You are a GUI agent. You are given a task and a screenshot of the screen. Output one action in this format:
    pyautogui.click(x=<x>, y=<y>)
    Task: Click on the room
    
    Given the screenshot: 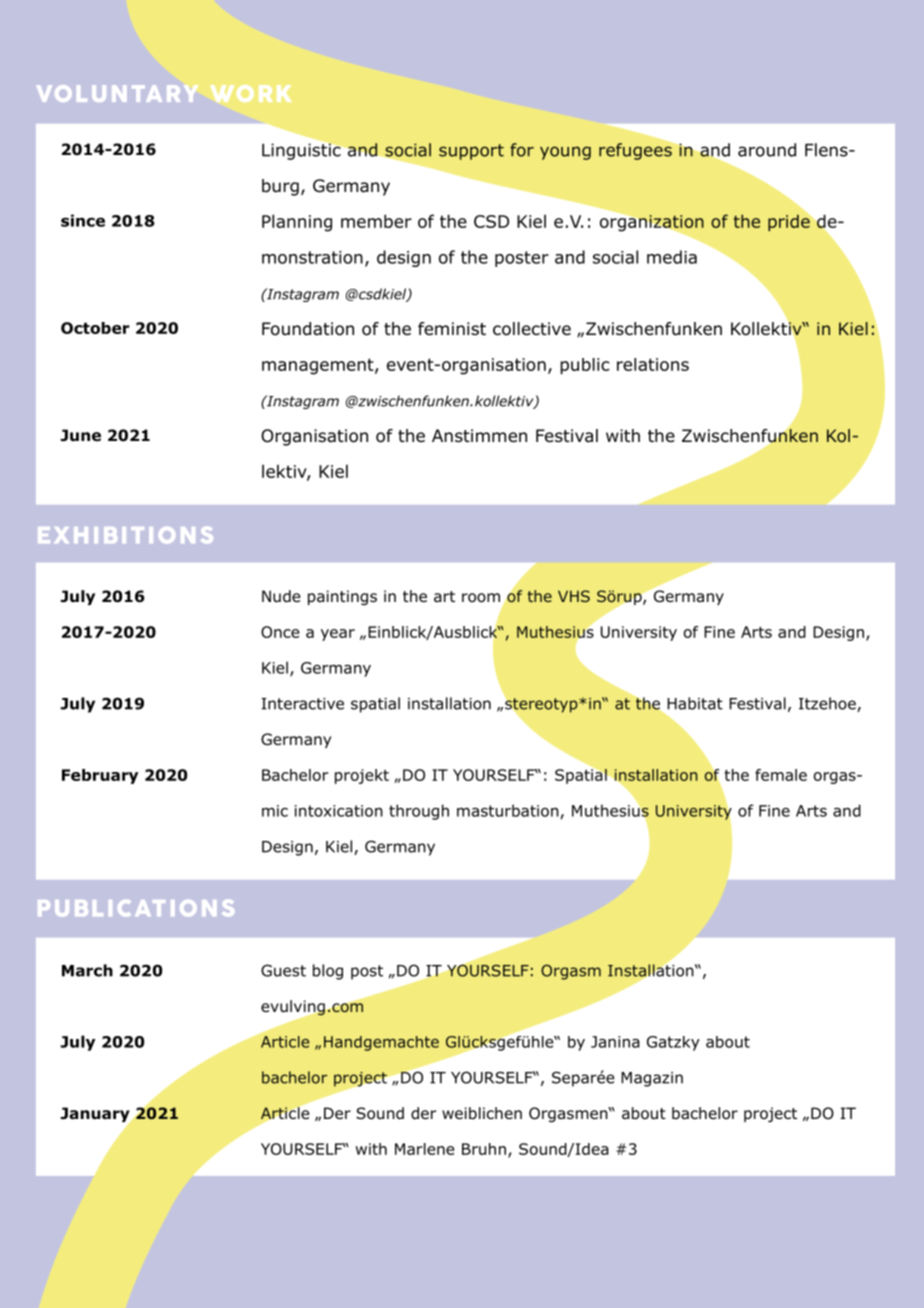 What is the action you would take?
    pyautogui.click(x=481, y=598)
